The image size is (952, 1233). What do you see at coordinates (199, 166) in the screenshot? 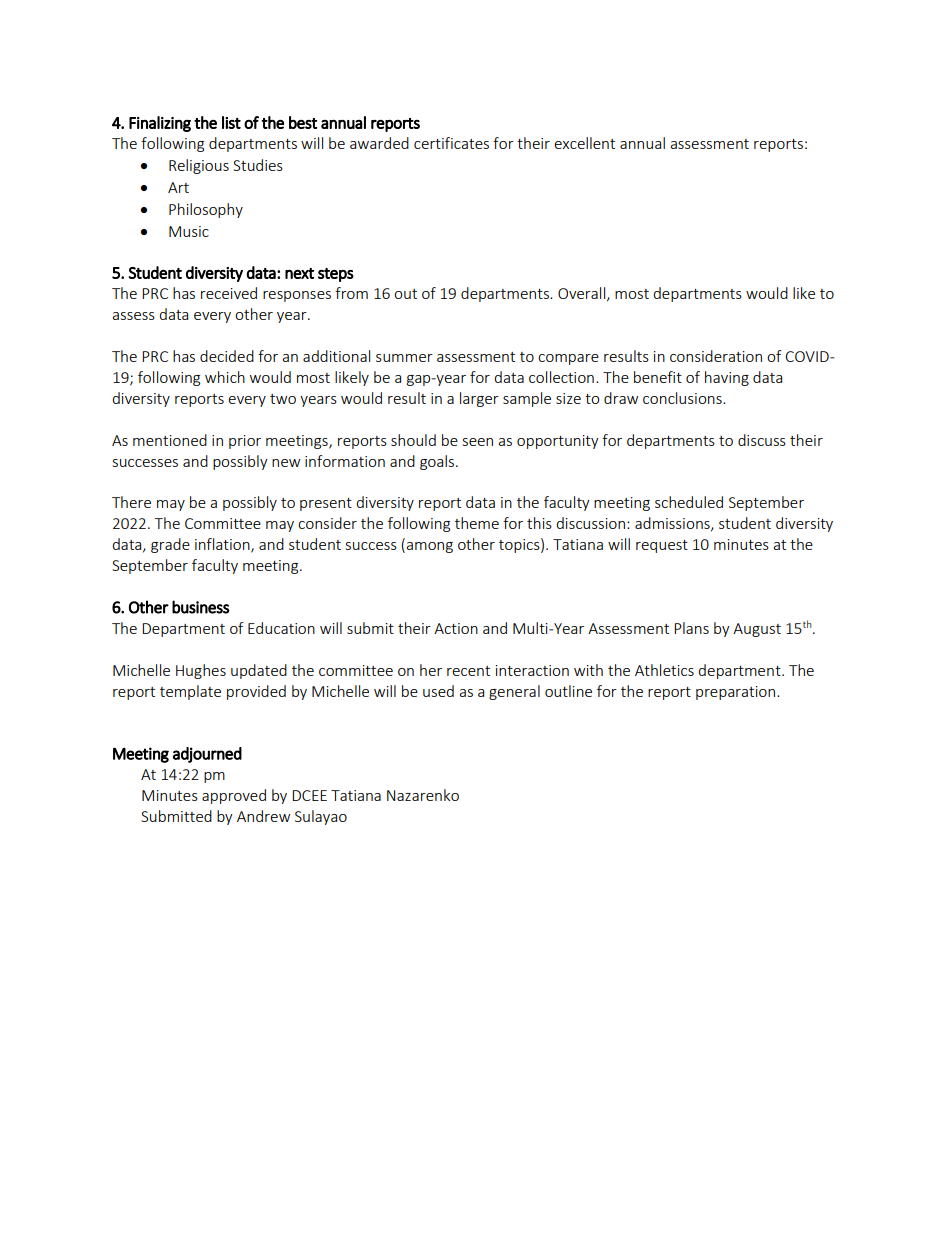
I see `Religious` at bounding box center [199, 166].
